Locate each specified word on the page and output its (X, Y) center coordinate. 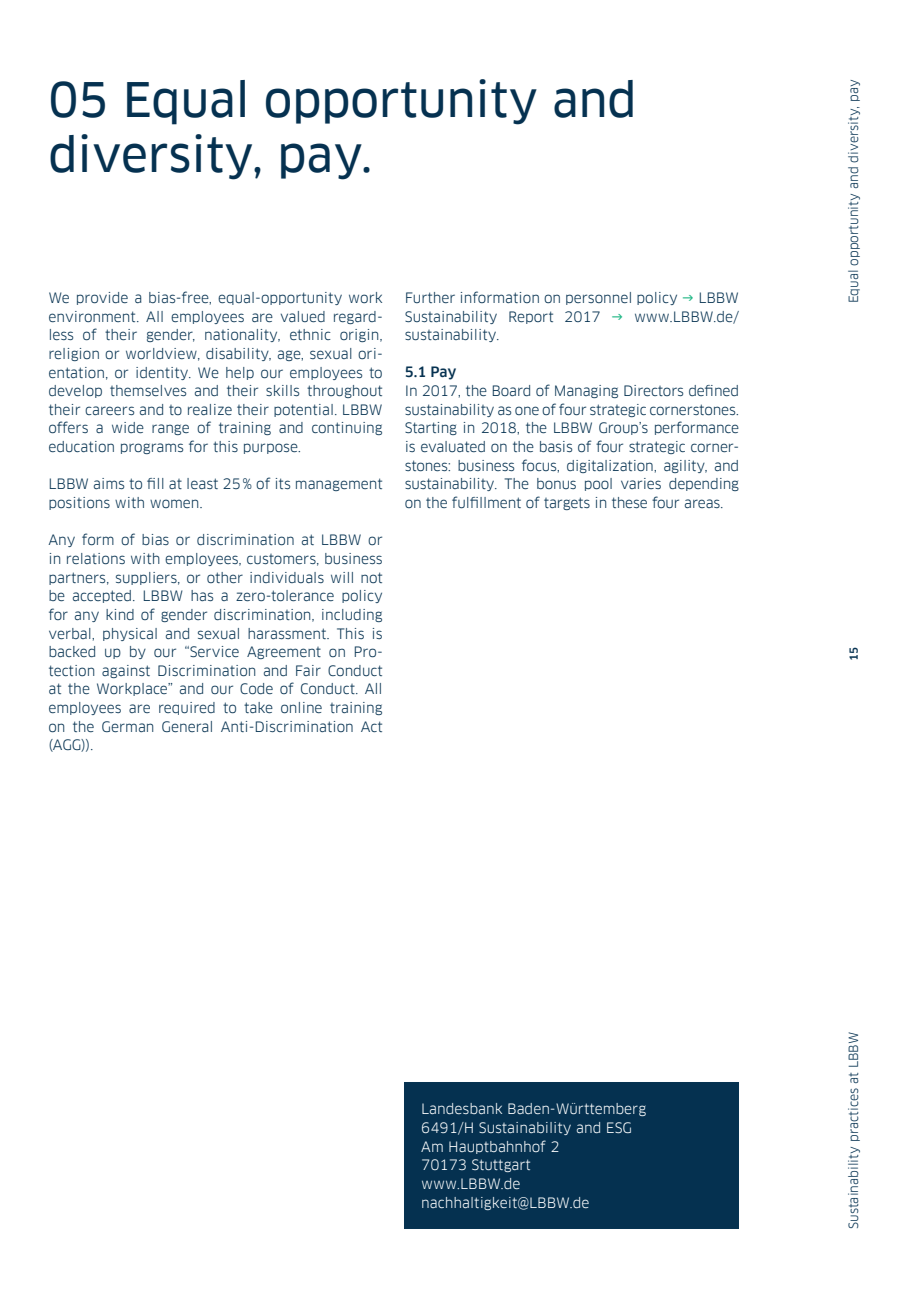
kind (120, 614)
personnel (598, 298)
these (629, 502)
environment (93, 316)
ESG (619, 1127)
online (301, 707)
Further (430, 297)
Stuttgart (501, 1165)
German (127, 726)
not (371, 577)
